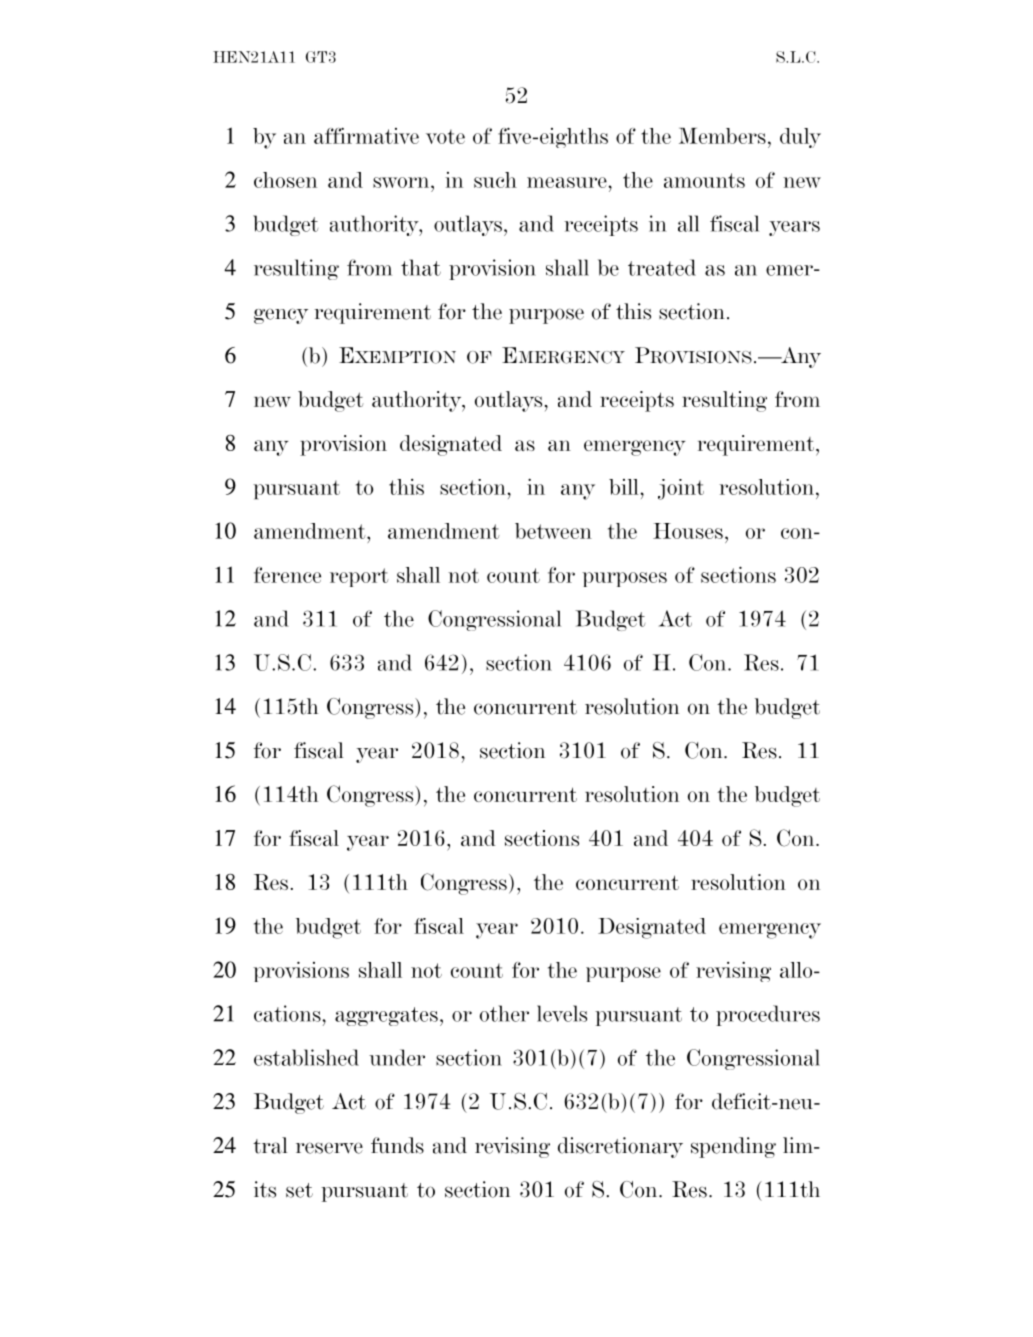 The height and width of the screenshot is (1337, 1033). Describe the element at coordinates (329, 1148) in the screenshot. I see `reserve` at that location.
